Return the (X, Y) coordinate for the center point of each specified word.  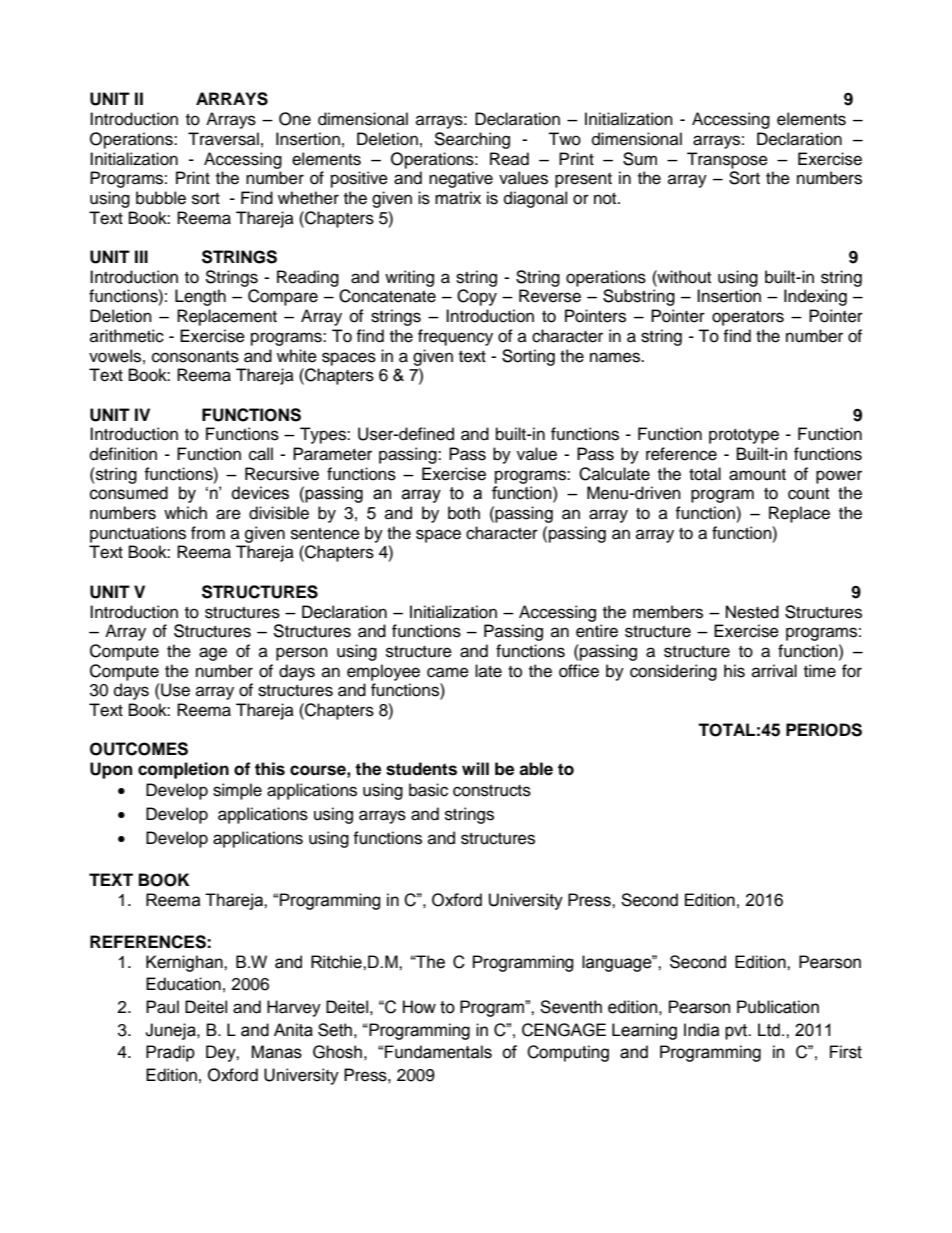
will (475, 768)
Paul (162, 1007)
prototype (744, 436)
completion (183, 770)
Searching (472, 140)
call (261, 454)
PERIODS (824, 730)
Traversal (223, 139)
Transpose (727, 160)
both (464, 513)
